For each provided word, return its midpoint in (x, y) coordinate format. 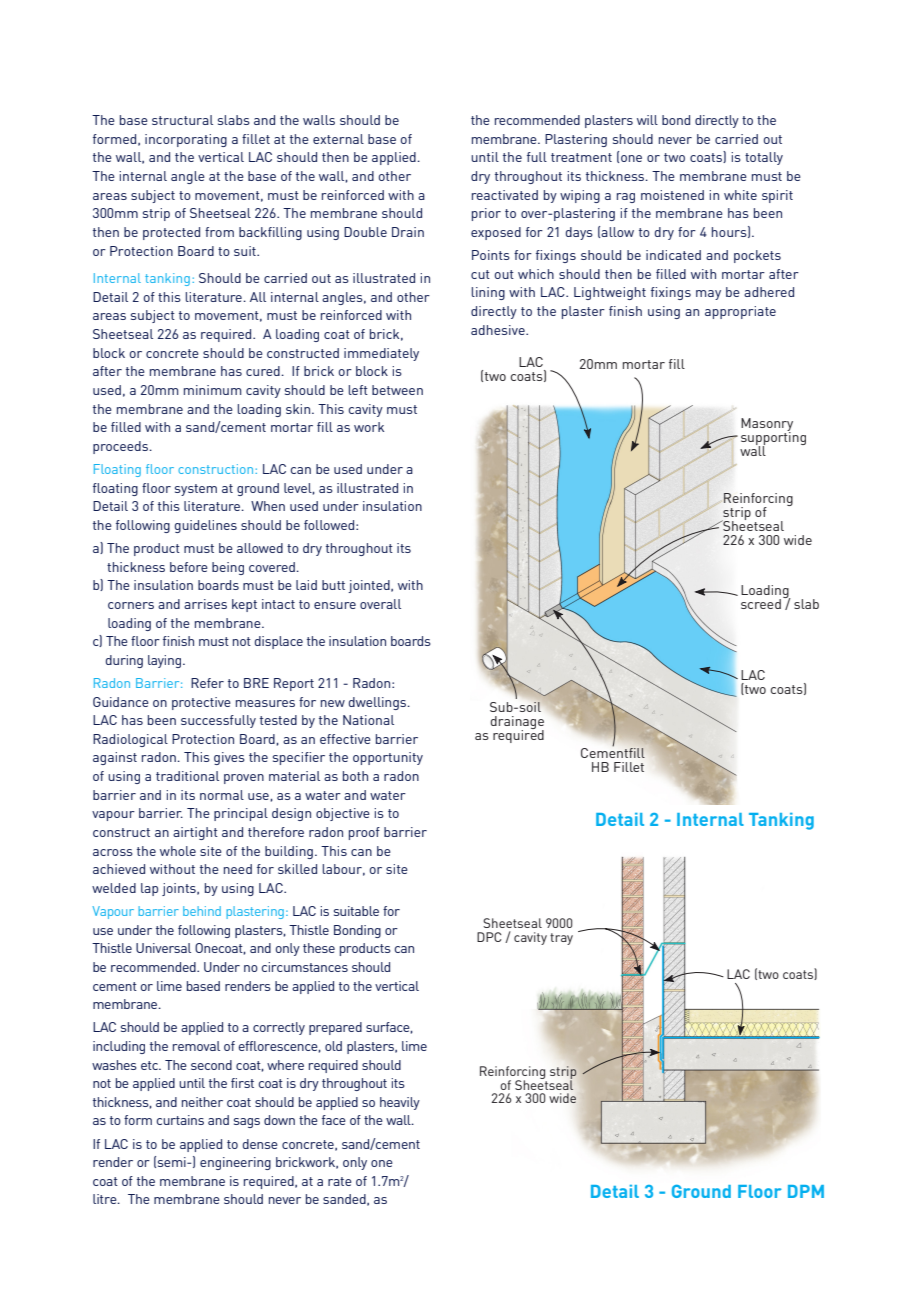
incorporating (186, 140)
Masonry (767, 426)
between (397, 390)
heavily (400, 1103)
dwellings (378, 703)
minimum (213, 390)
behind (202, 911)
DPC (489, 937)
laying (166, 661)
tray (561, 939)
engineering (235, 1163)
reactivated (505, 195)
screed (761, 604)
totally (764, 158)
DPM (806, 1191)
